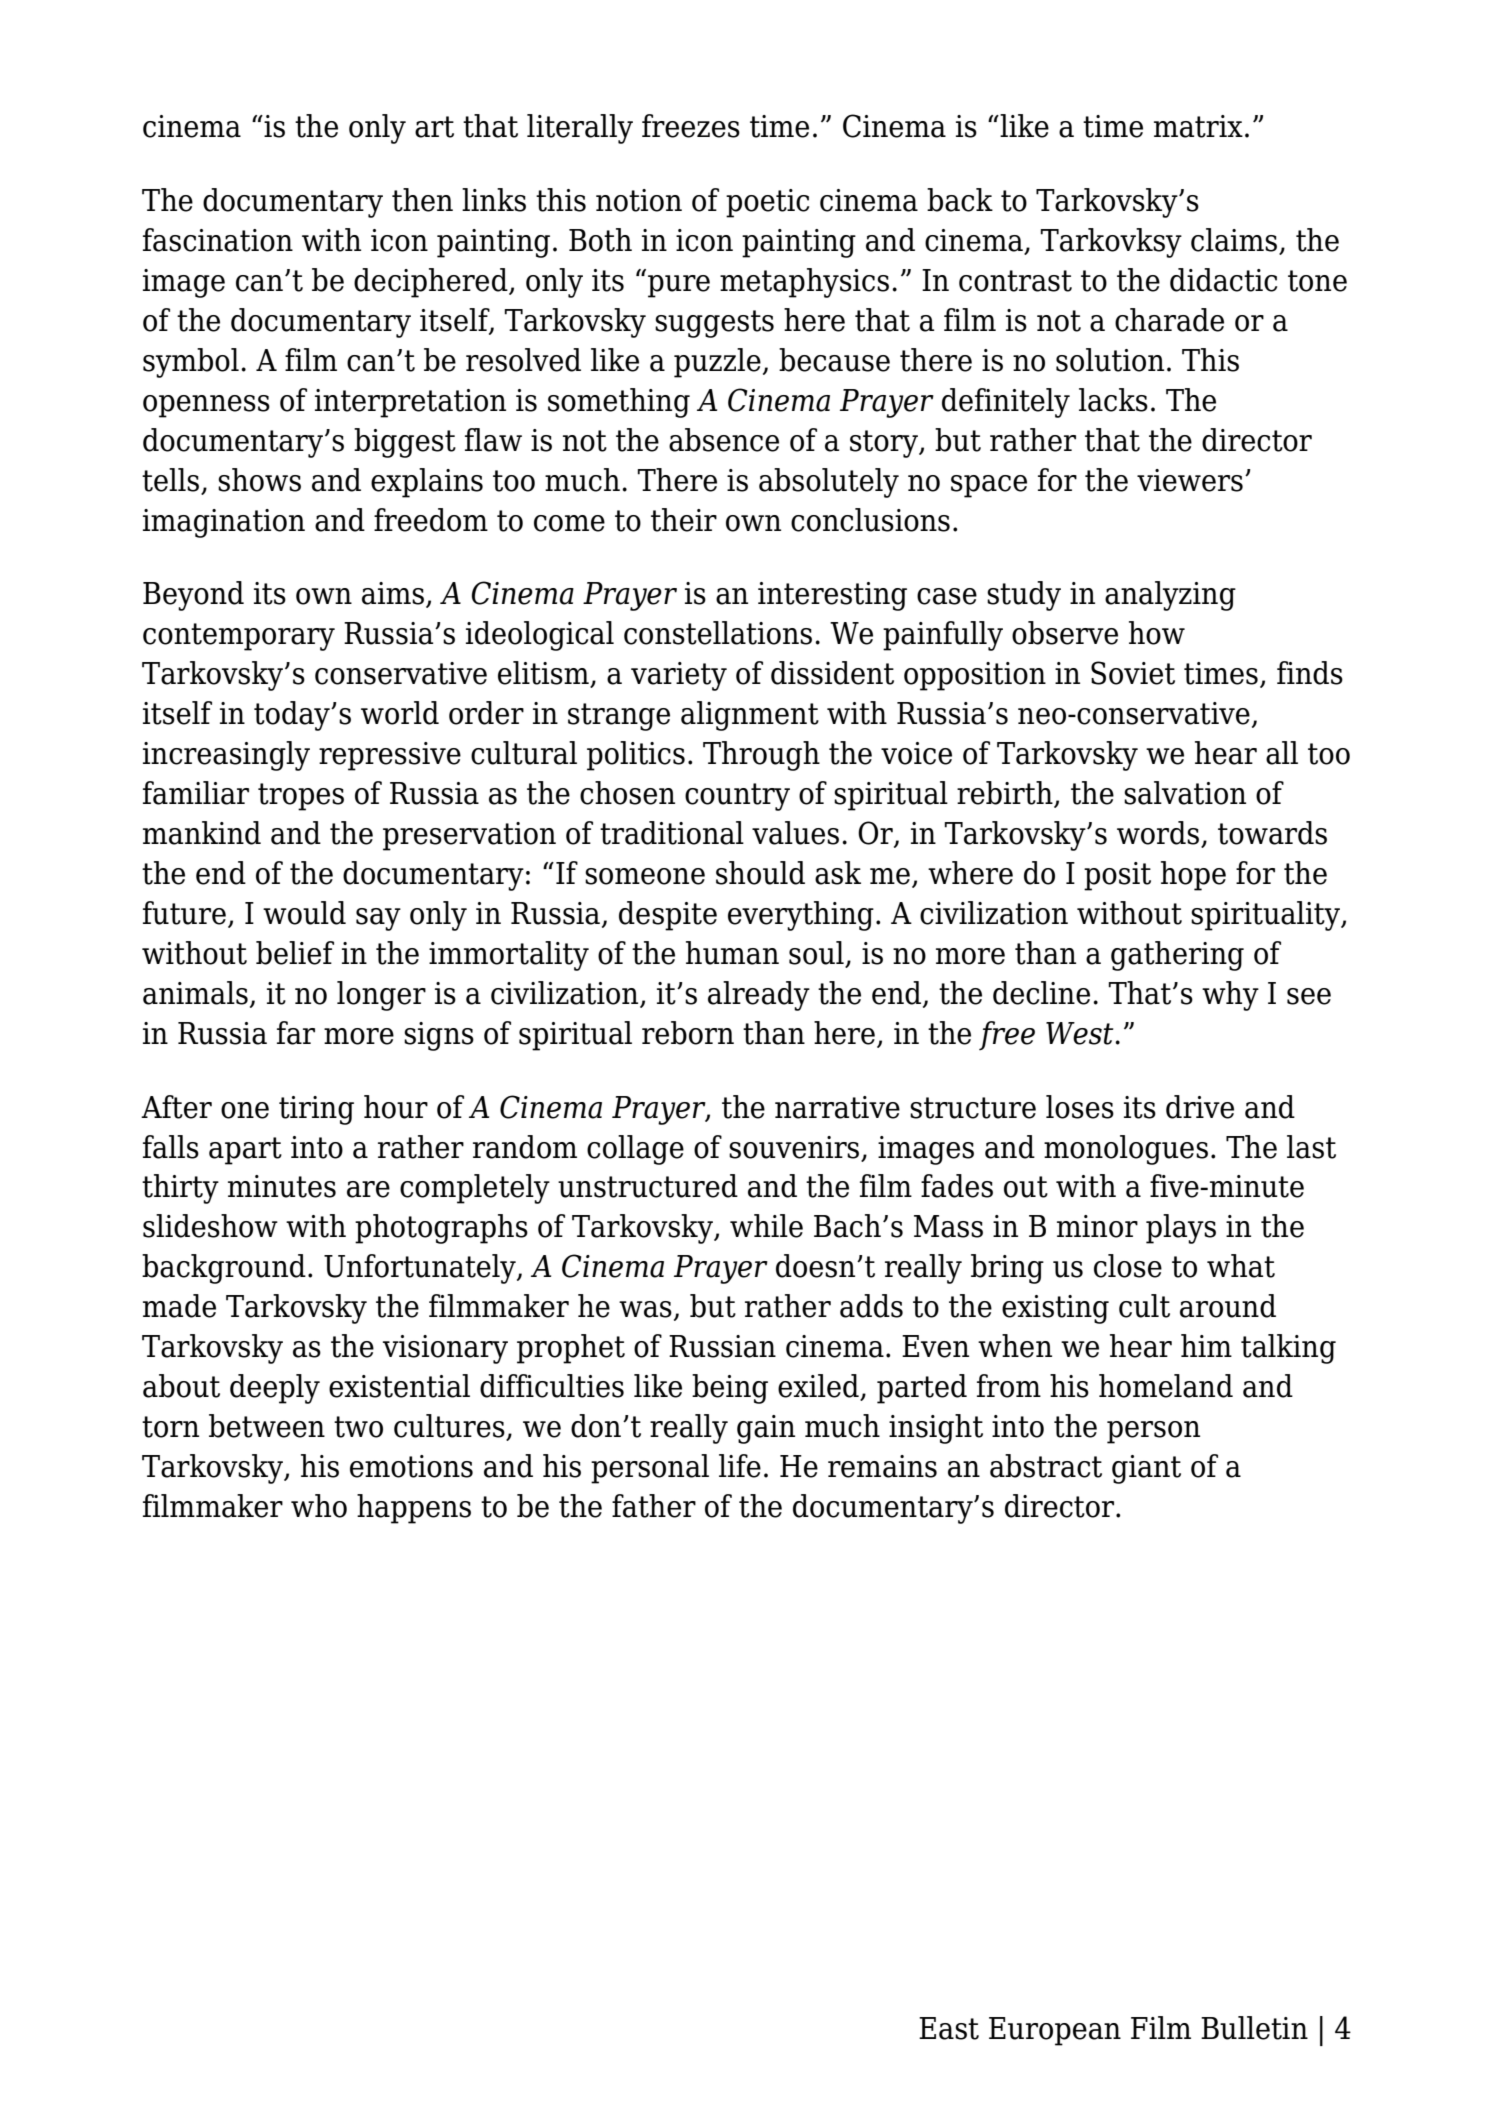  What do you see at coordinates (688, 1033) in the document?
I see `reborn` at bounding box center [688, 1033].
